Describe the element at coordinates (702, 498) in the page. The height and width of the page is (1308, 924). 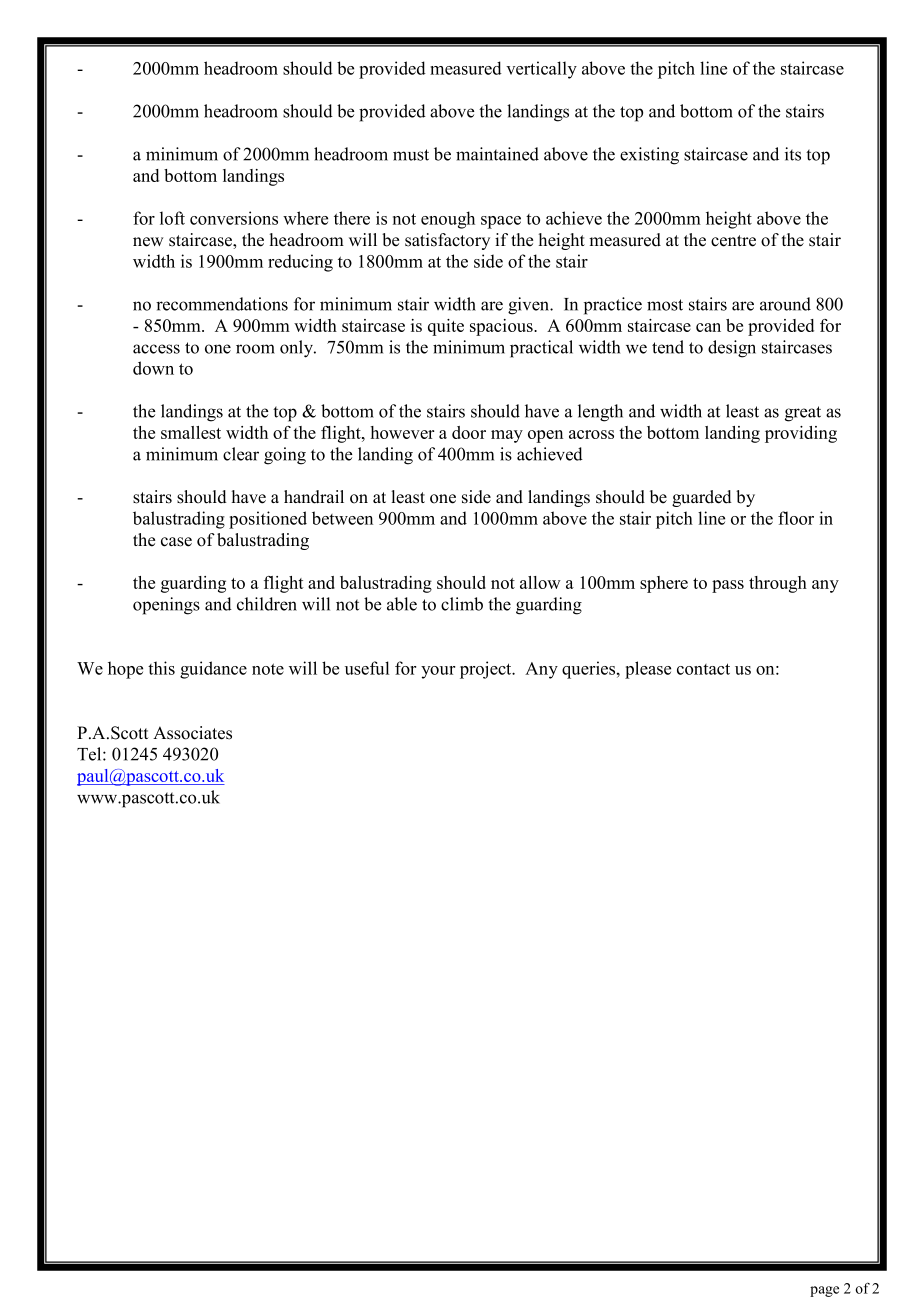
I see `guarded` at that location.
